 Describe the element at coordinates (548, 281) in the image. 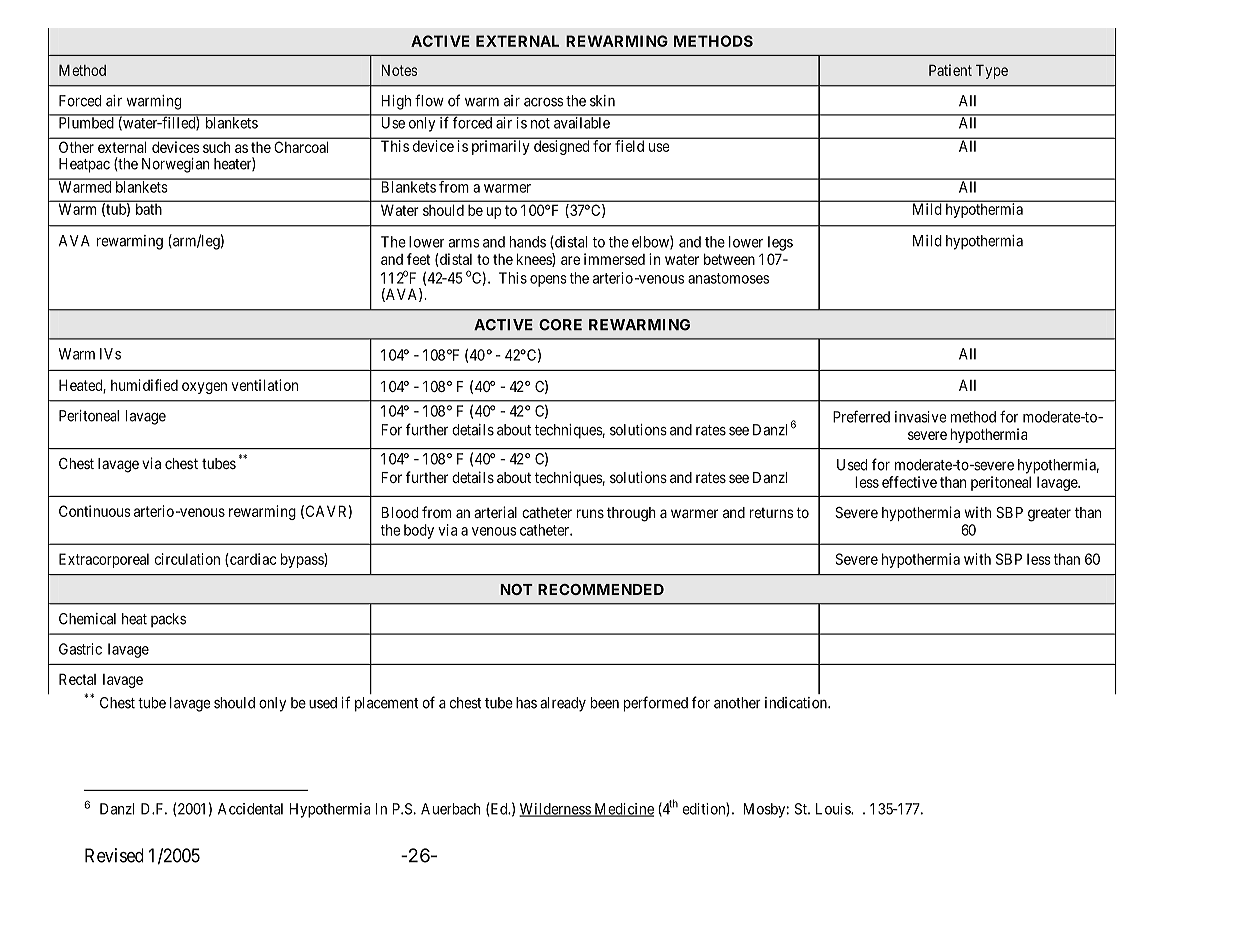

I see `opens` at that location.
